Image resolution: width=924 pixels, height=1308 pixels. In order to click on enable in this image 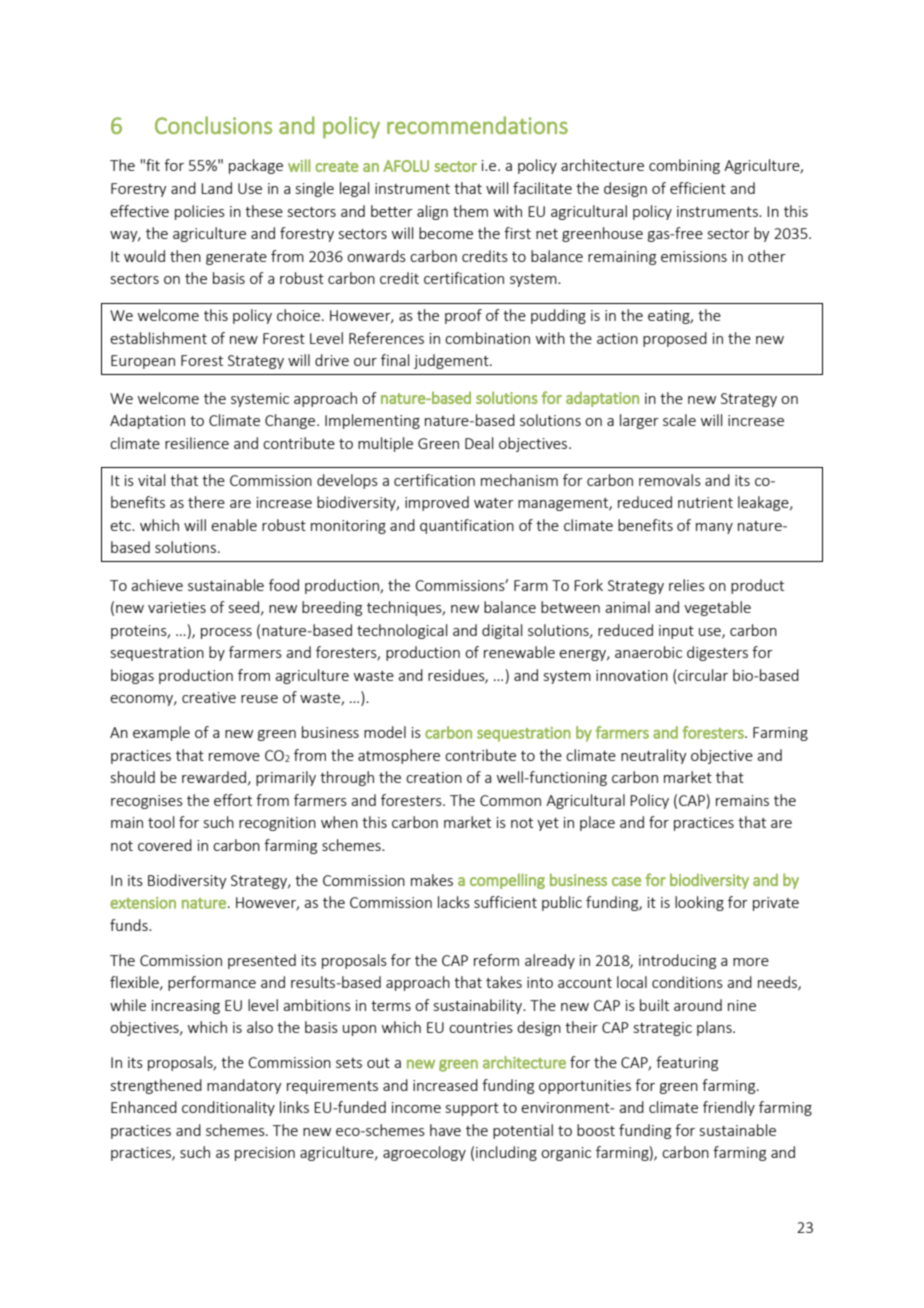, I will do `click(234, 525)`.
